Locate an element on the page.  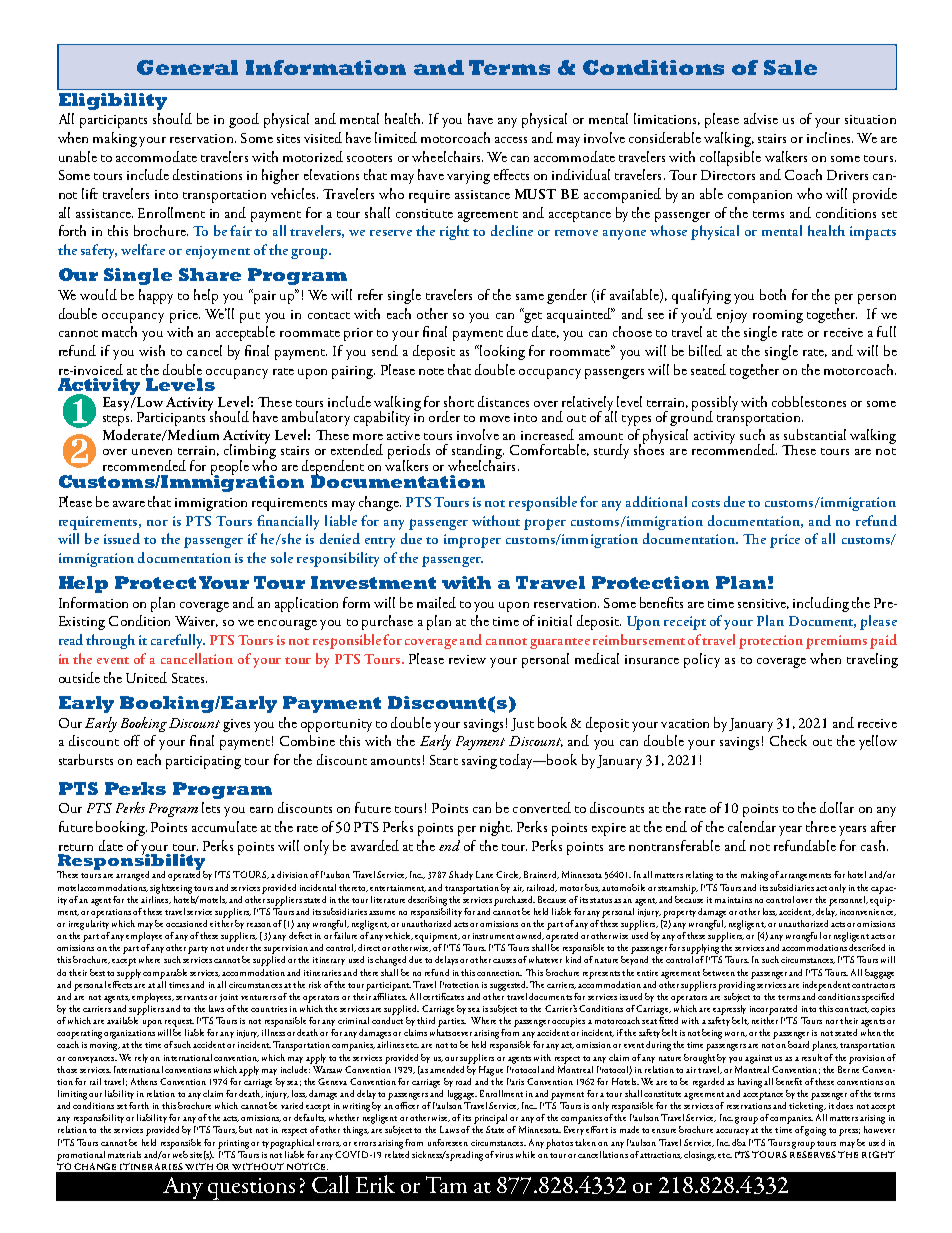
advise is located at coordinates (761, 118).
